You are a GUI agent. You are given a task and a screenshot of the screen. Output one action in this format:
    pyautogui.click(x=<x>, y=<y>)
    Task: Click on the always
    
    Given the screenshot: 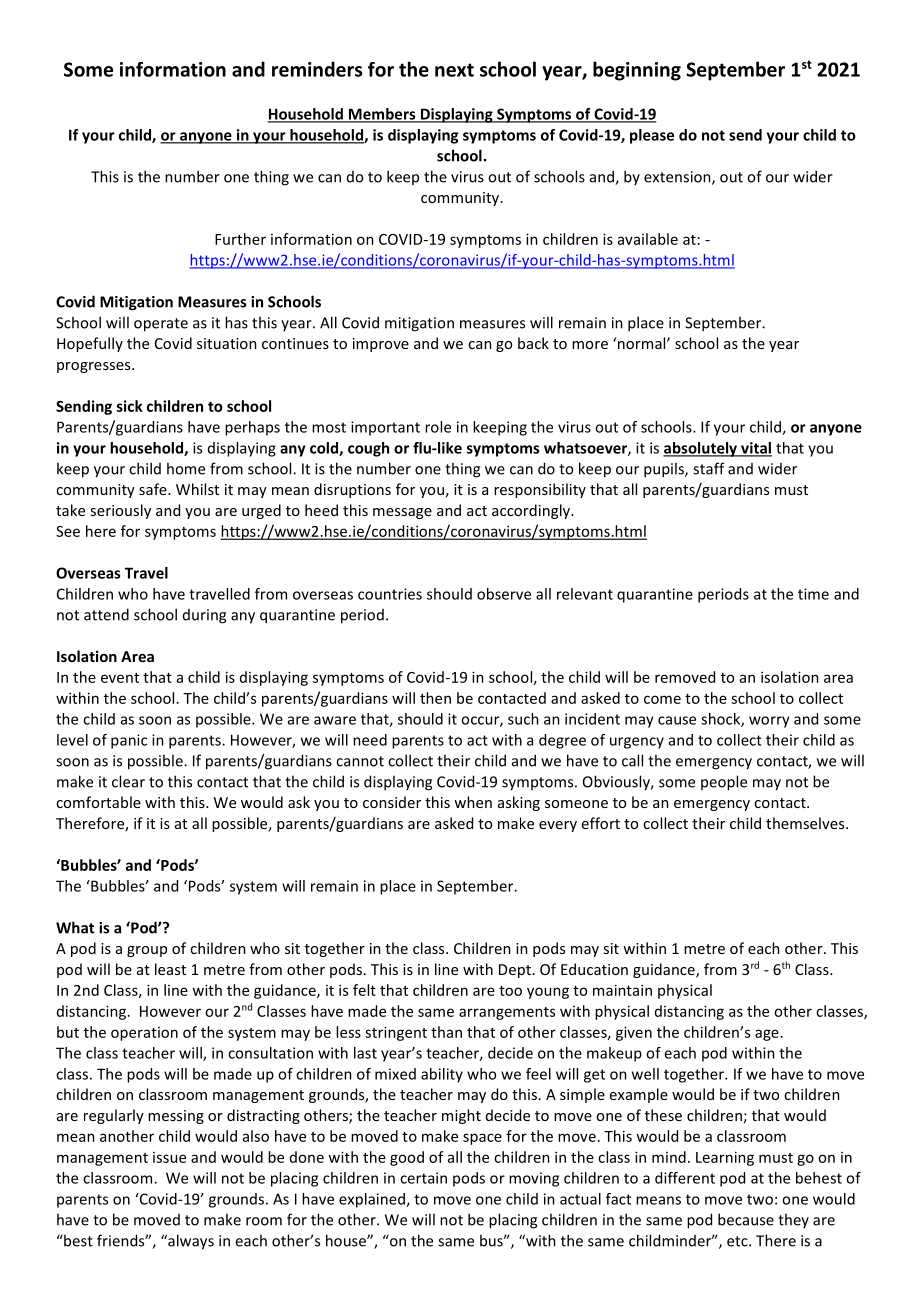 What is the action you would take?
    pyautogui.click(x=190, y=1242)
